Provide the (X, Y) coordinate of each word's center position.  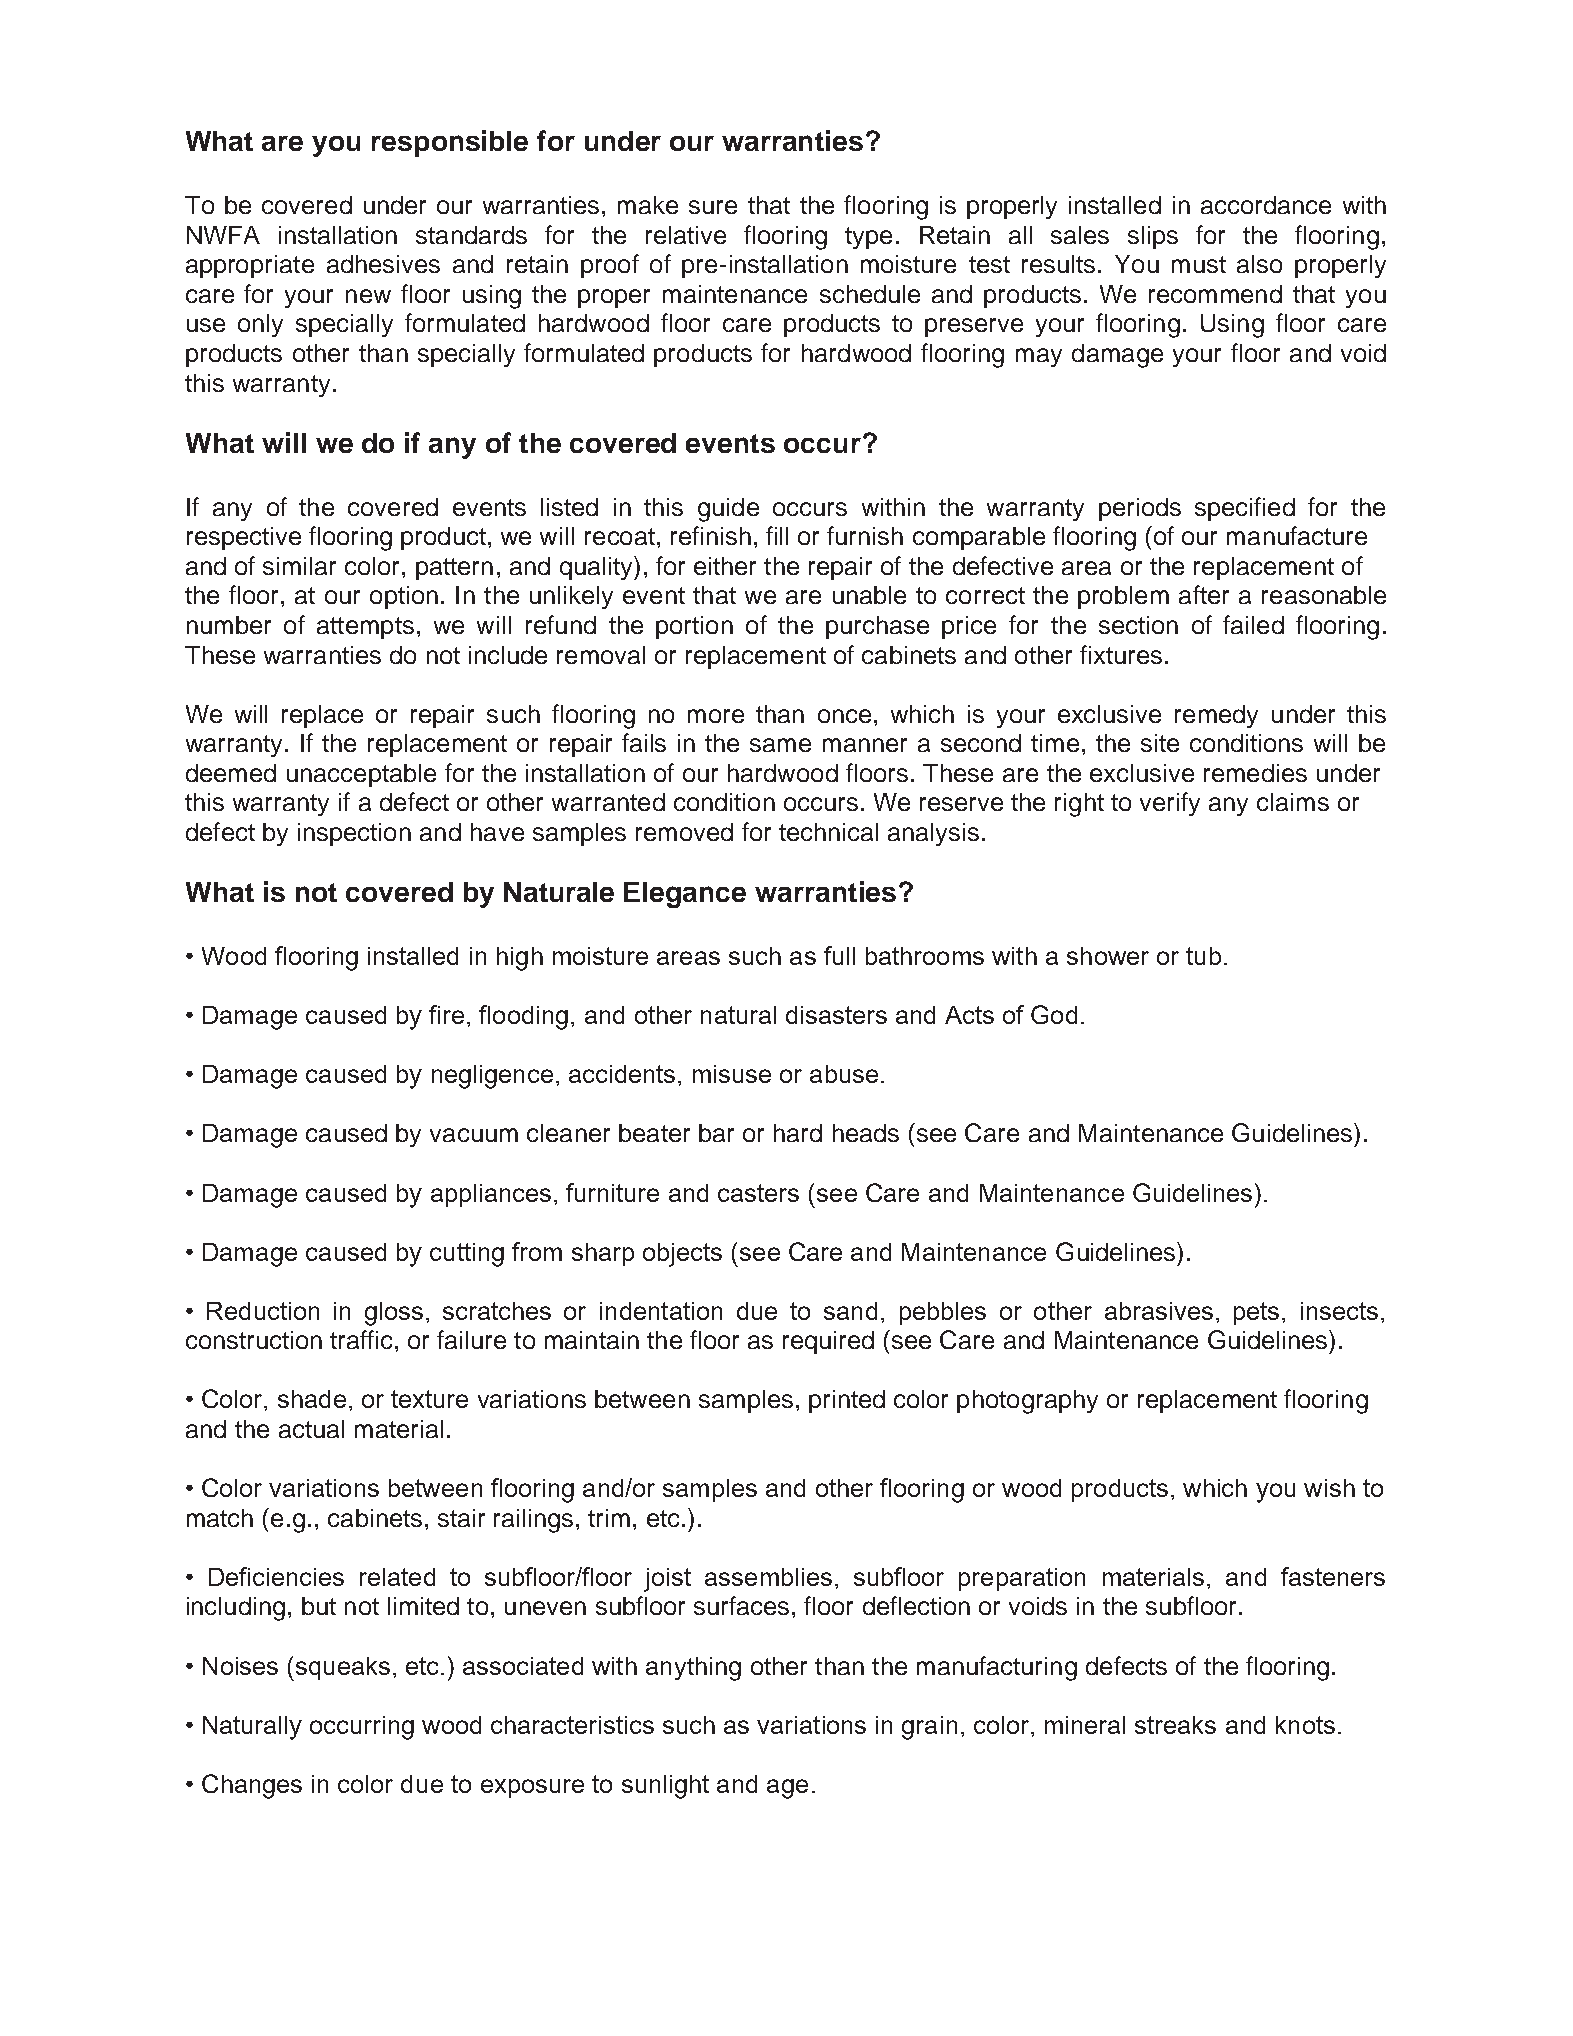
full (839, 955)
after (1204, 594)
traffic (361, 1339)
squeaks (341, 1669)
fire (446, 1014)
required (828, 1342)
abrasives (1159, 1311)
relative (686, 235)
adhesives (383, 264)
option (404, 597)
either (725, 566)
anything (693, 1669)
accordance (1266, 205)
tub (1203, 956)
